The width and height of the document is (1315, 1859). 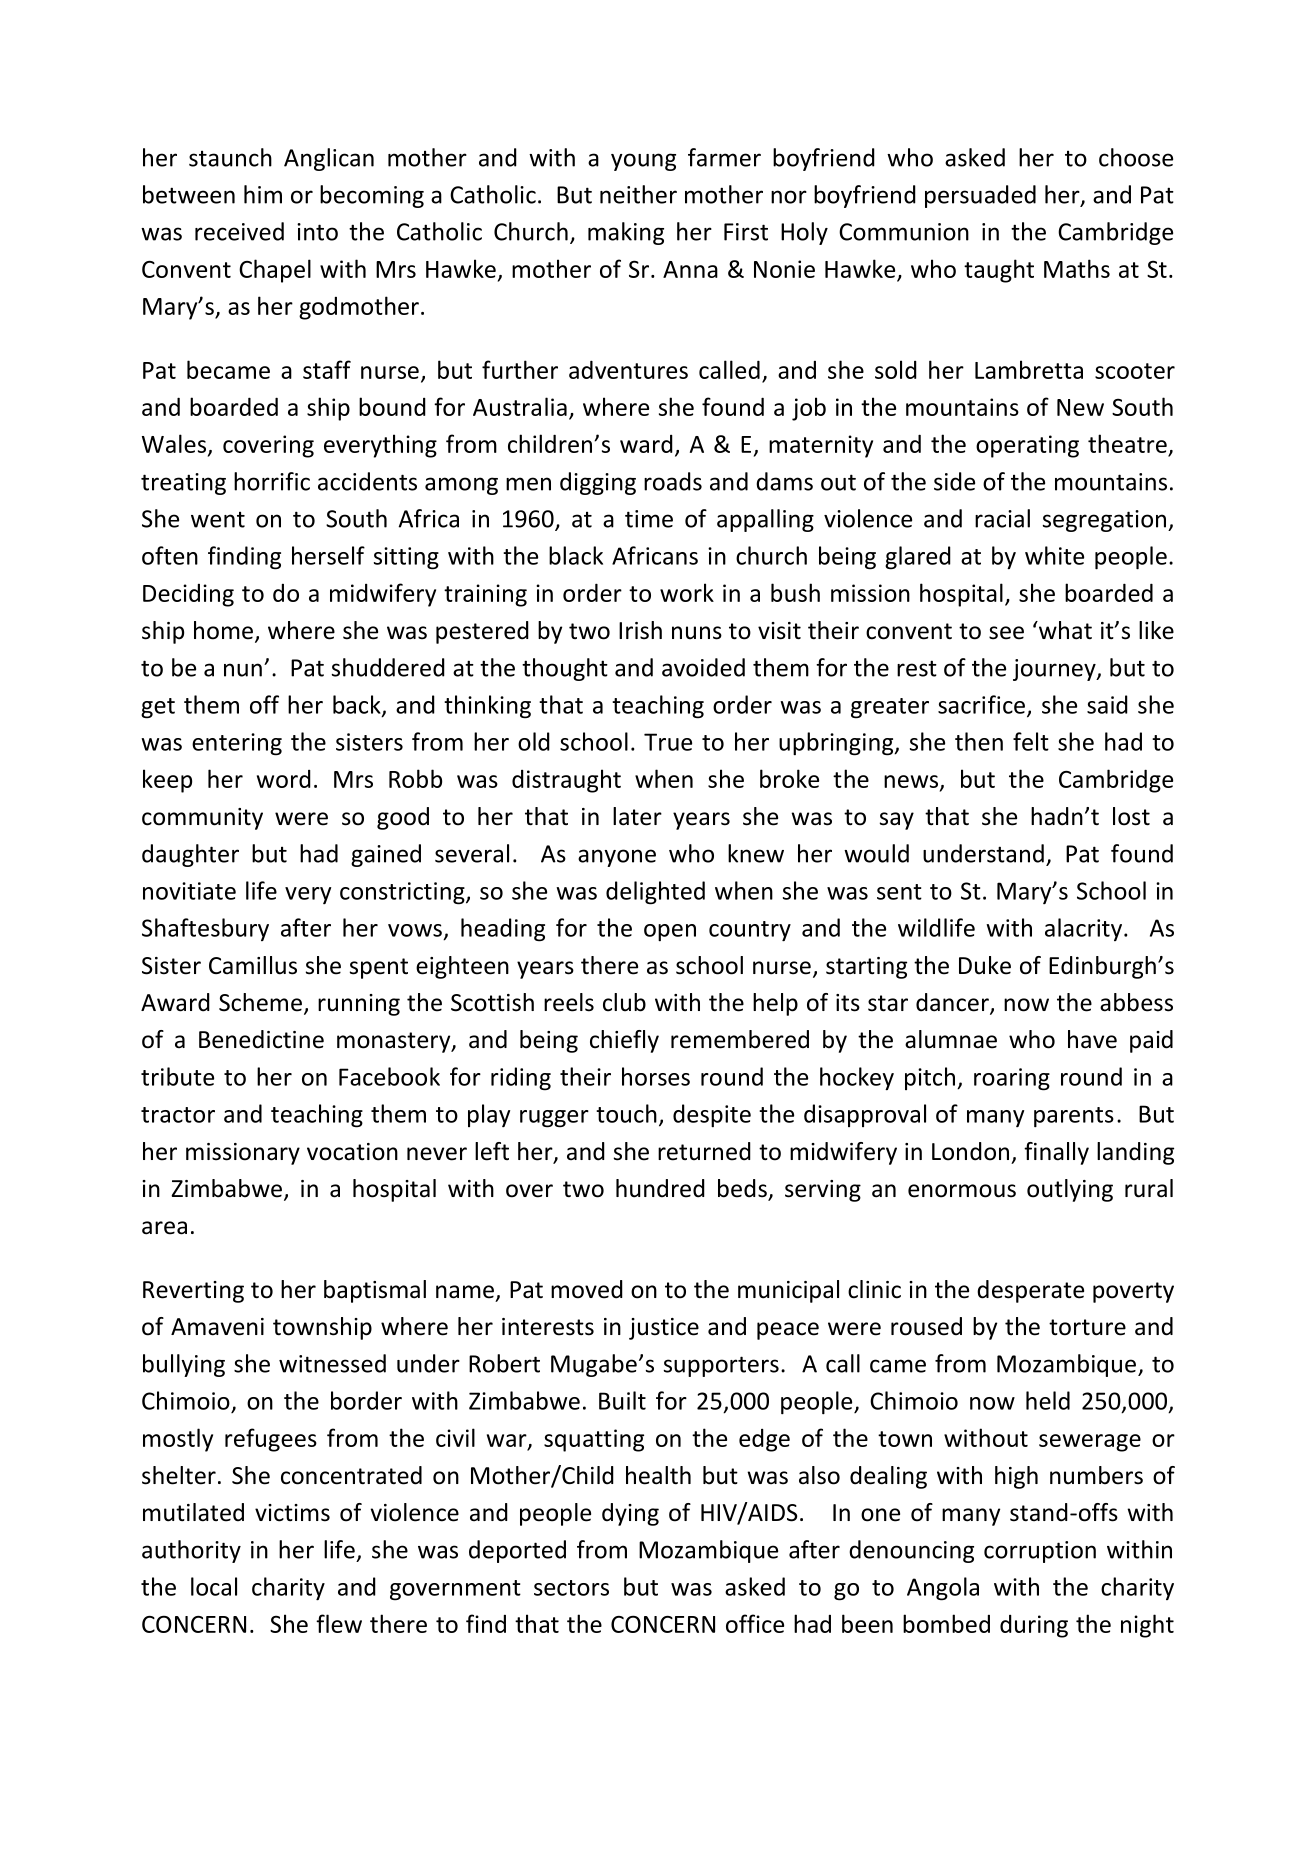 I want to click on delighted, so click(x=655, y=893).
